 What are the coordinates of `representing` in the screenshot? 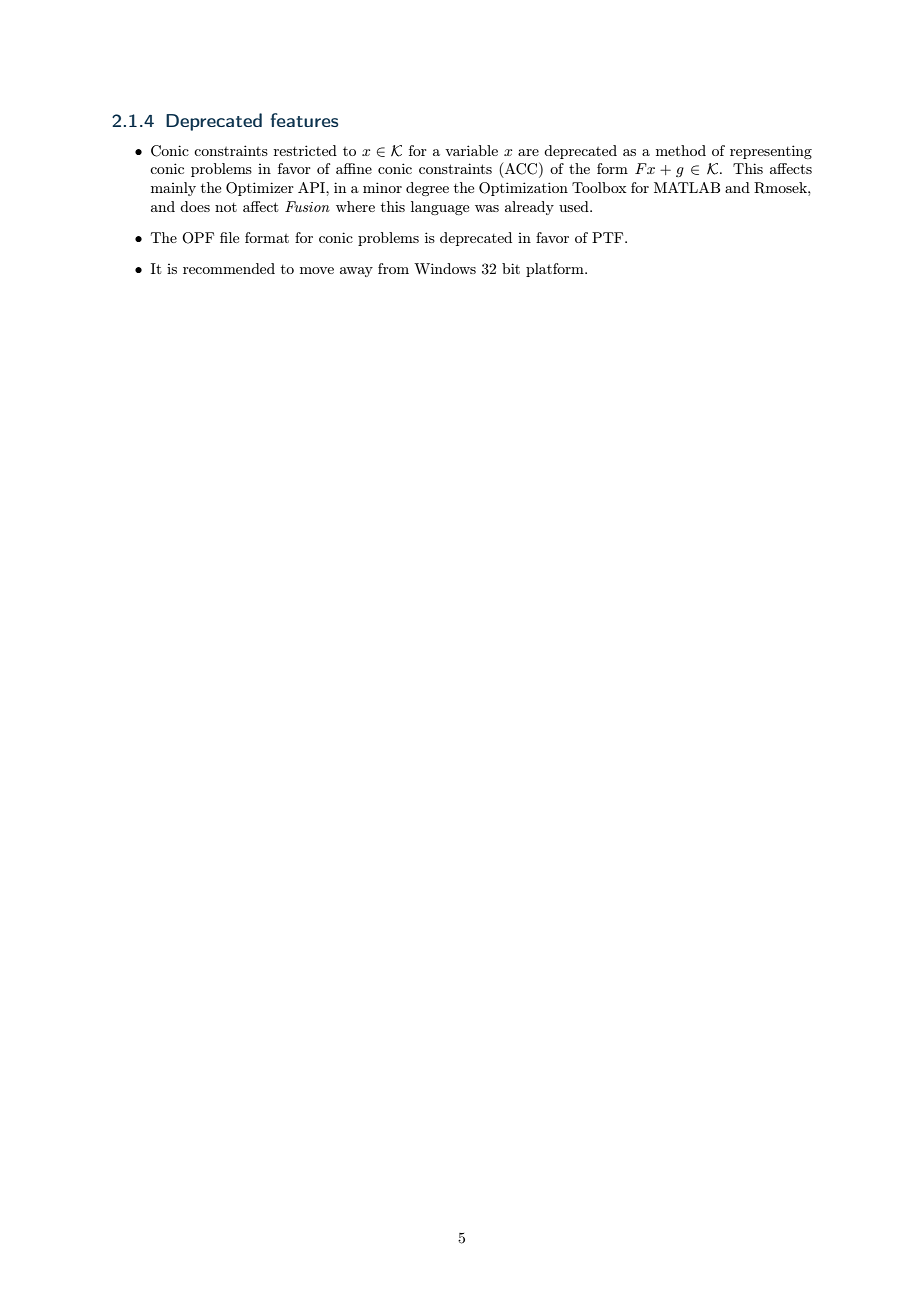 It's located at (771, 152).
